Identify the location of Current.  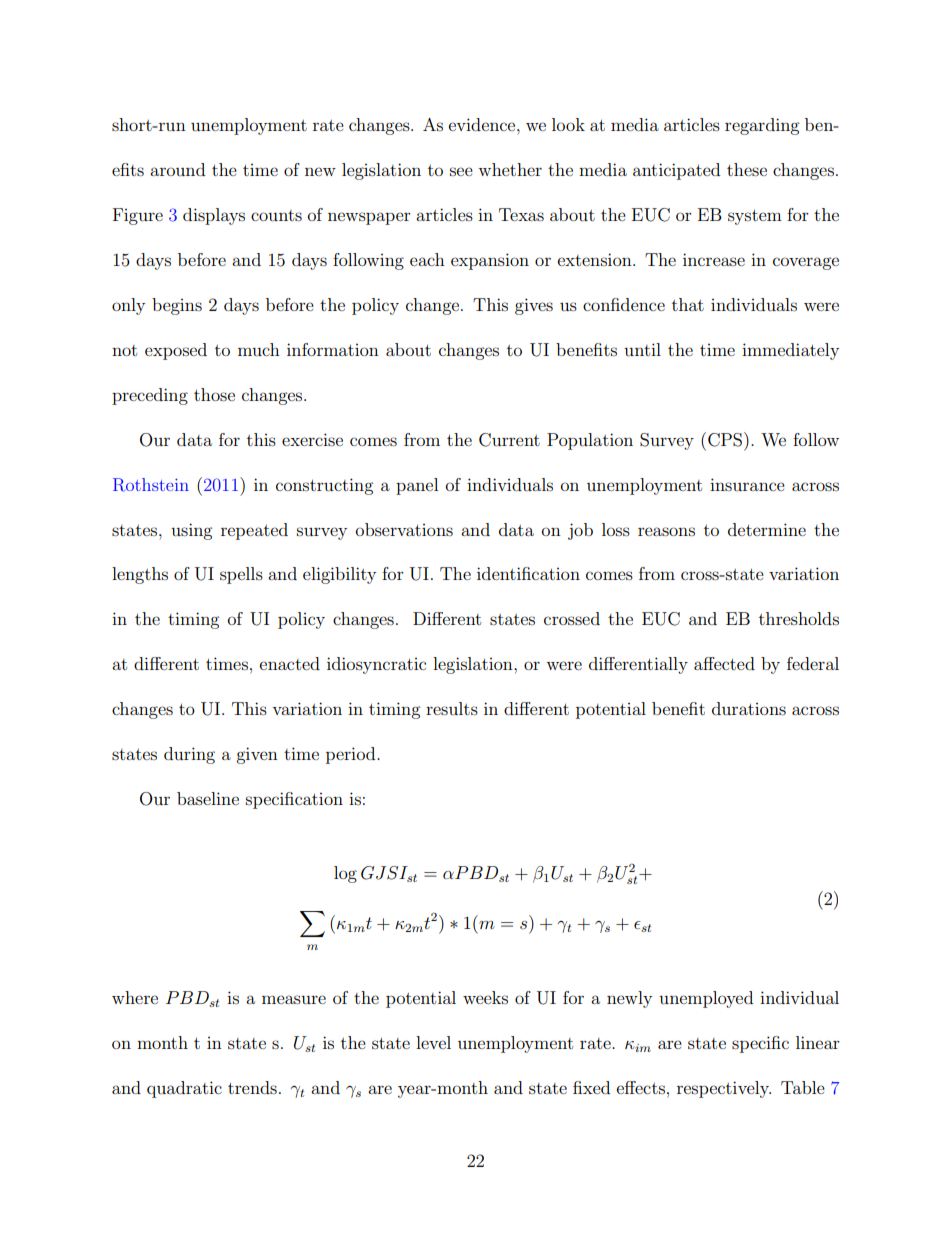
(509, 440).
